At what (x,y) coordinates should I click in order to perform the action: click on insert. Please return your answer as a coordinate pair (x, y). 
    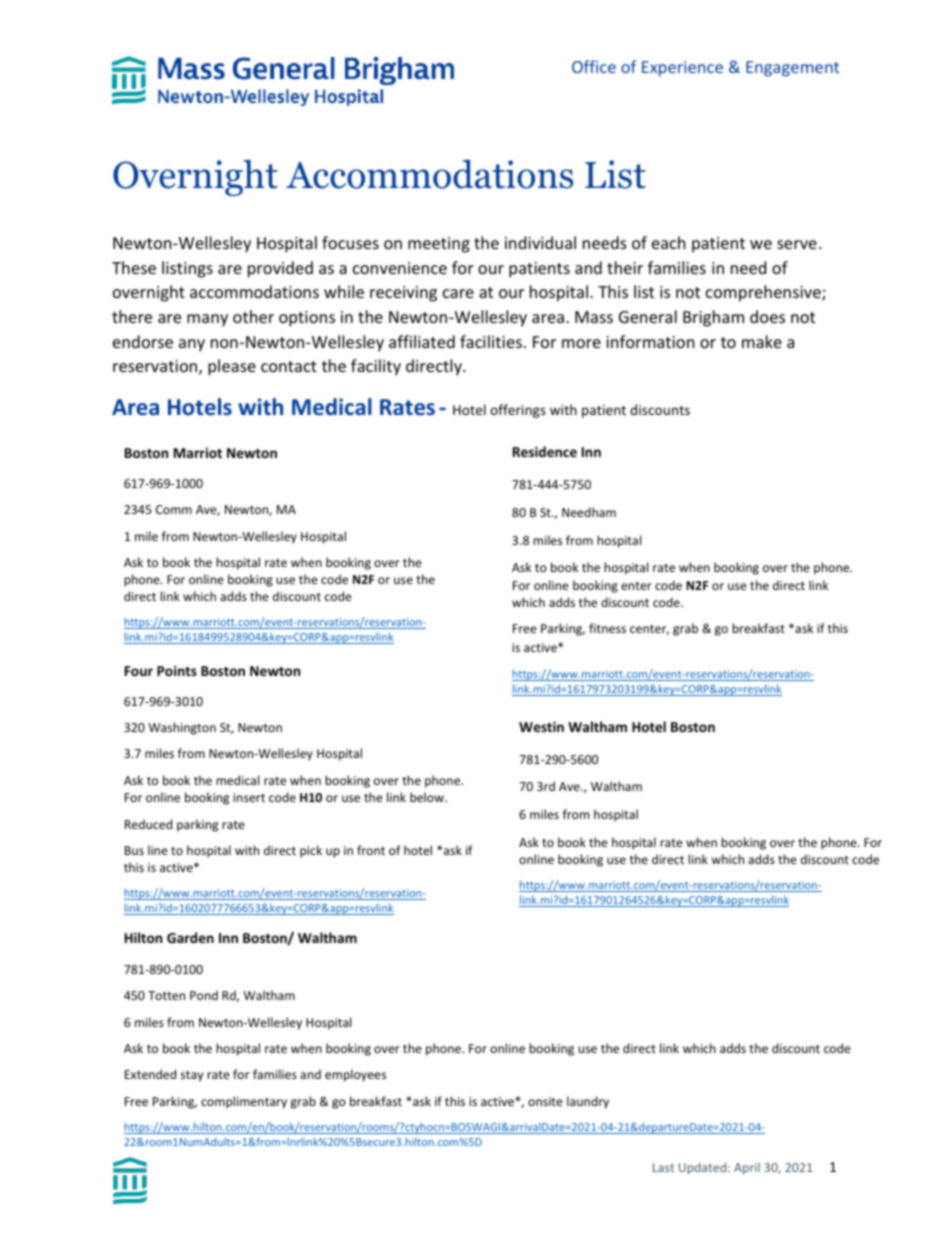
    Looking at the image, I should click on (249, 797).
